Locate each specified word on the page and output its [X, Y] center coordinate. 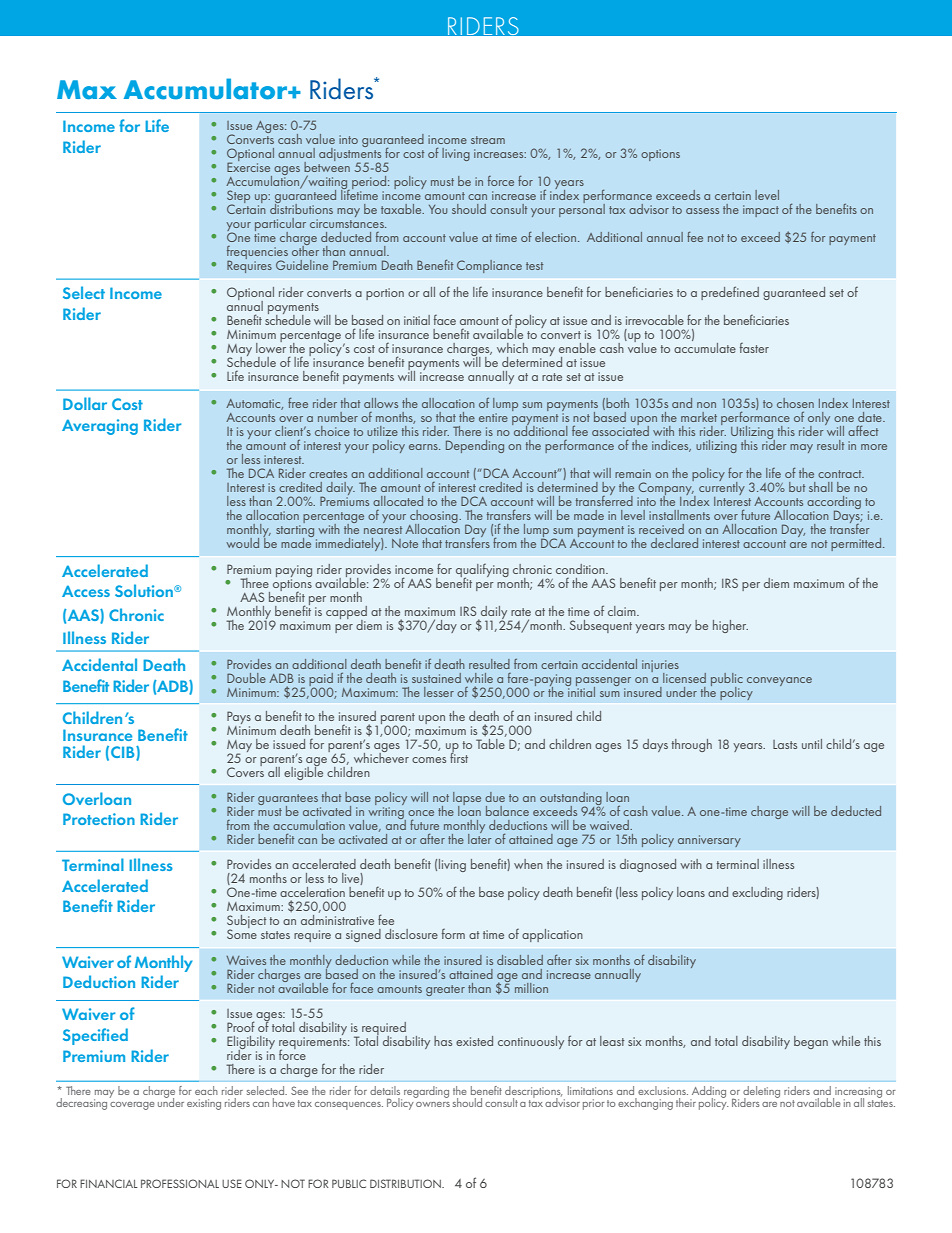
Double [246, 678]
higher [730, 626]
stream [488, 140]
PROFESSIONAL [180, 1183]
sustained [436, 678]
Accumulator [207, 89]
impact [761, 211]
